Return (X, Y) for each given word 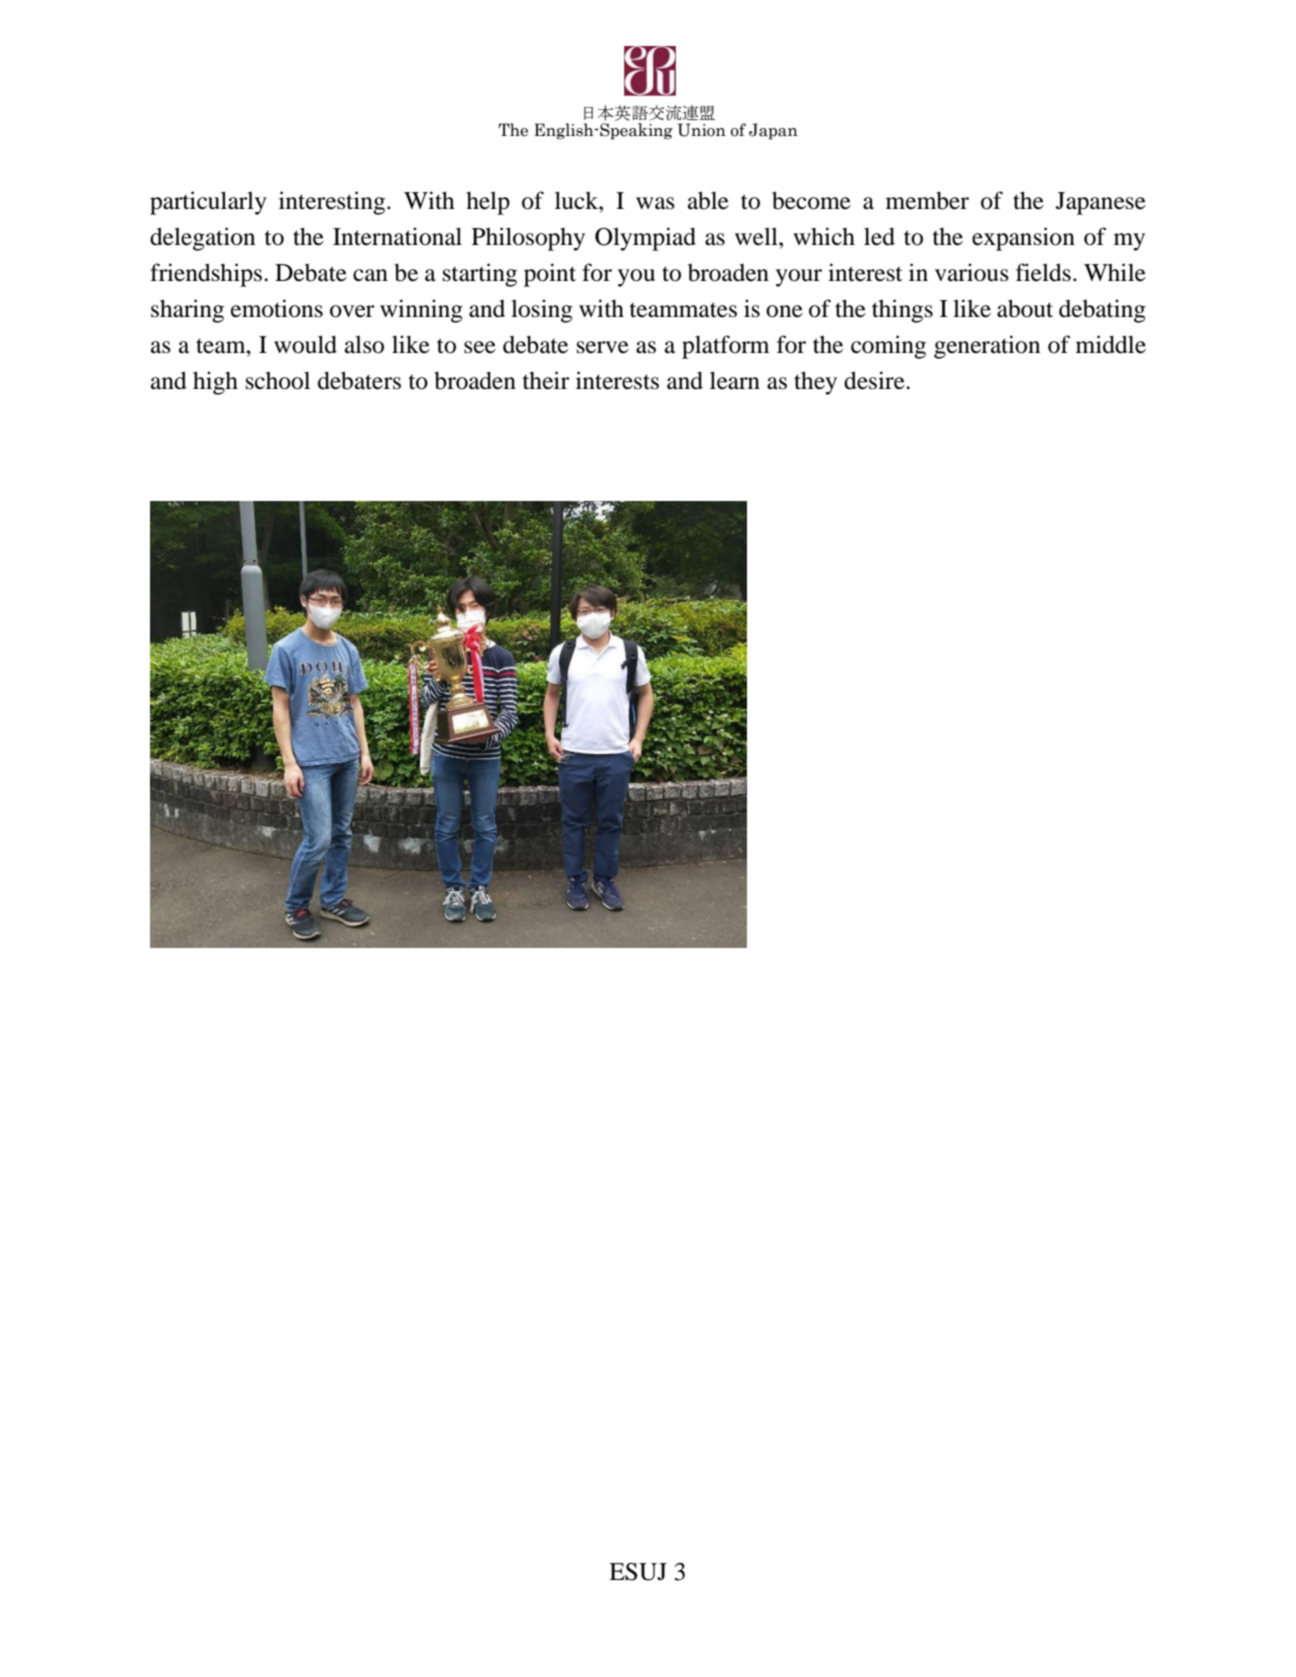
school (278, 381)
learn (735, 380)
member (927, 201)
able (708, 200)
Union (702, 130)
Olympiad (645, 239)
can (370, 275)
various (972, 272)
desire (875, 380)
